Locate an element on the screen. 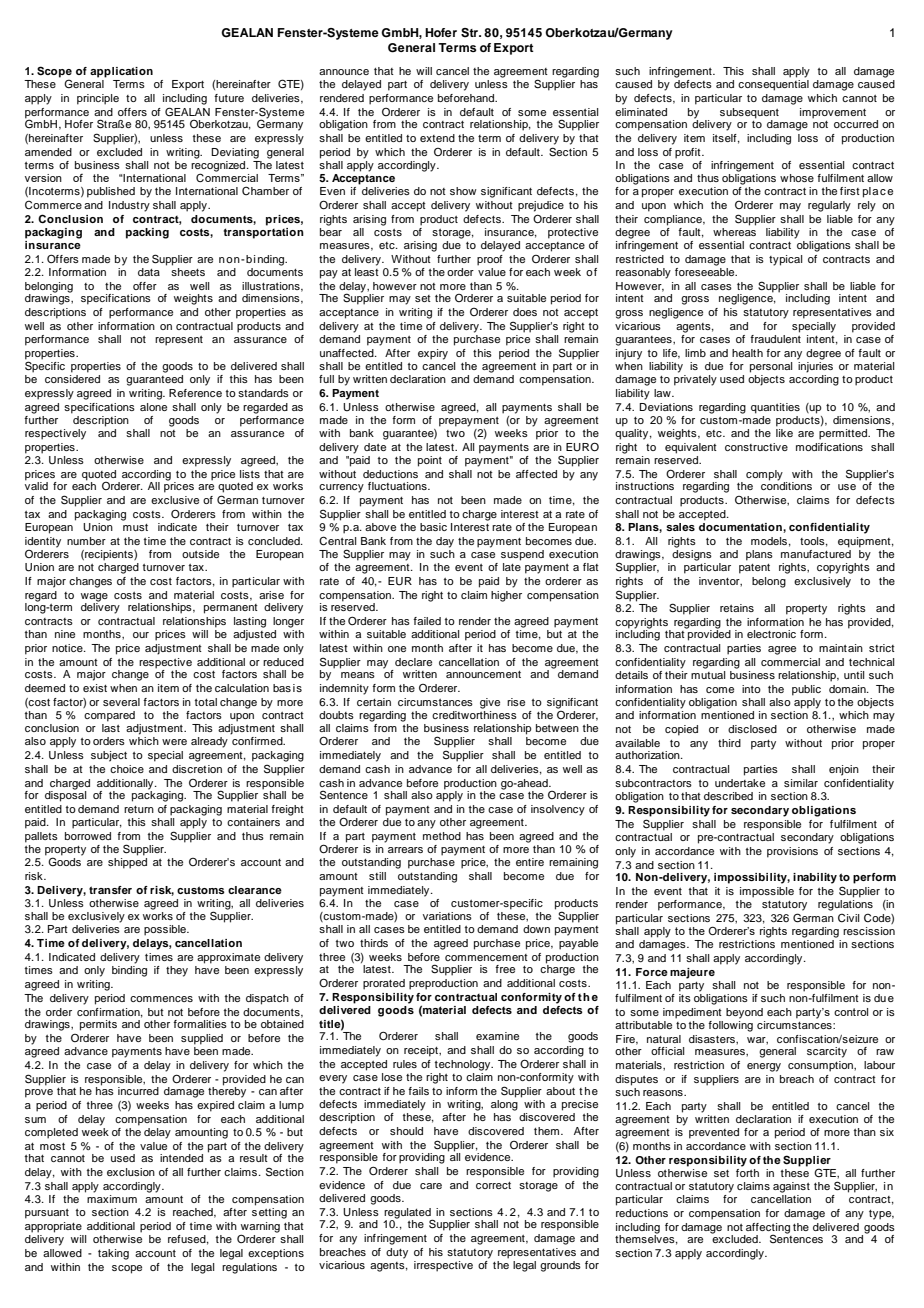 The width and height of the screenshot is (924, 1308). consequential is located at coordinates (773, 85).
